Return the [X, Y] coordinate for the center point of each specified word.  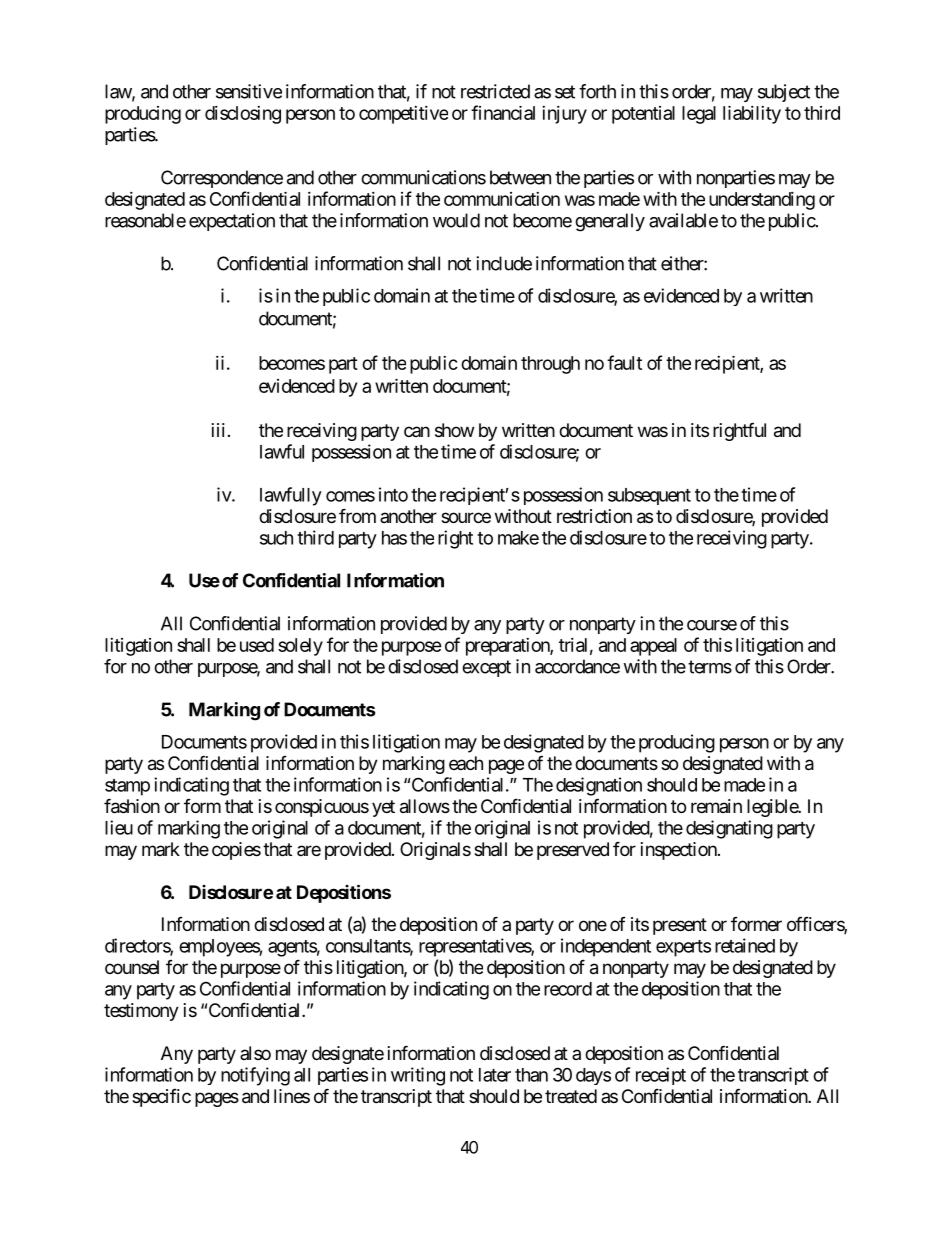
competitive [403, 115]
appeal [653, 647]
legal [699, 115]
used [257, 645]
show [454, 430]
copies [236, 851]
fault [624, 362]
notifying [255, 1076]
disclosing [243, 115]
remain [716, 806]
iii [218, 430]
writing [418, 1076]
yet [383, 808]
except [486, 668]
